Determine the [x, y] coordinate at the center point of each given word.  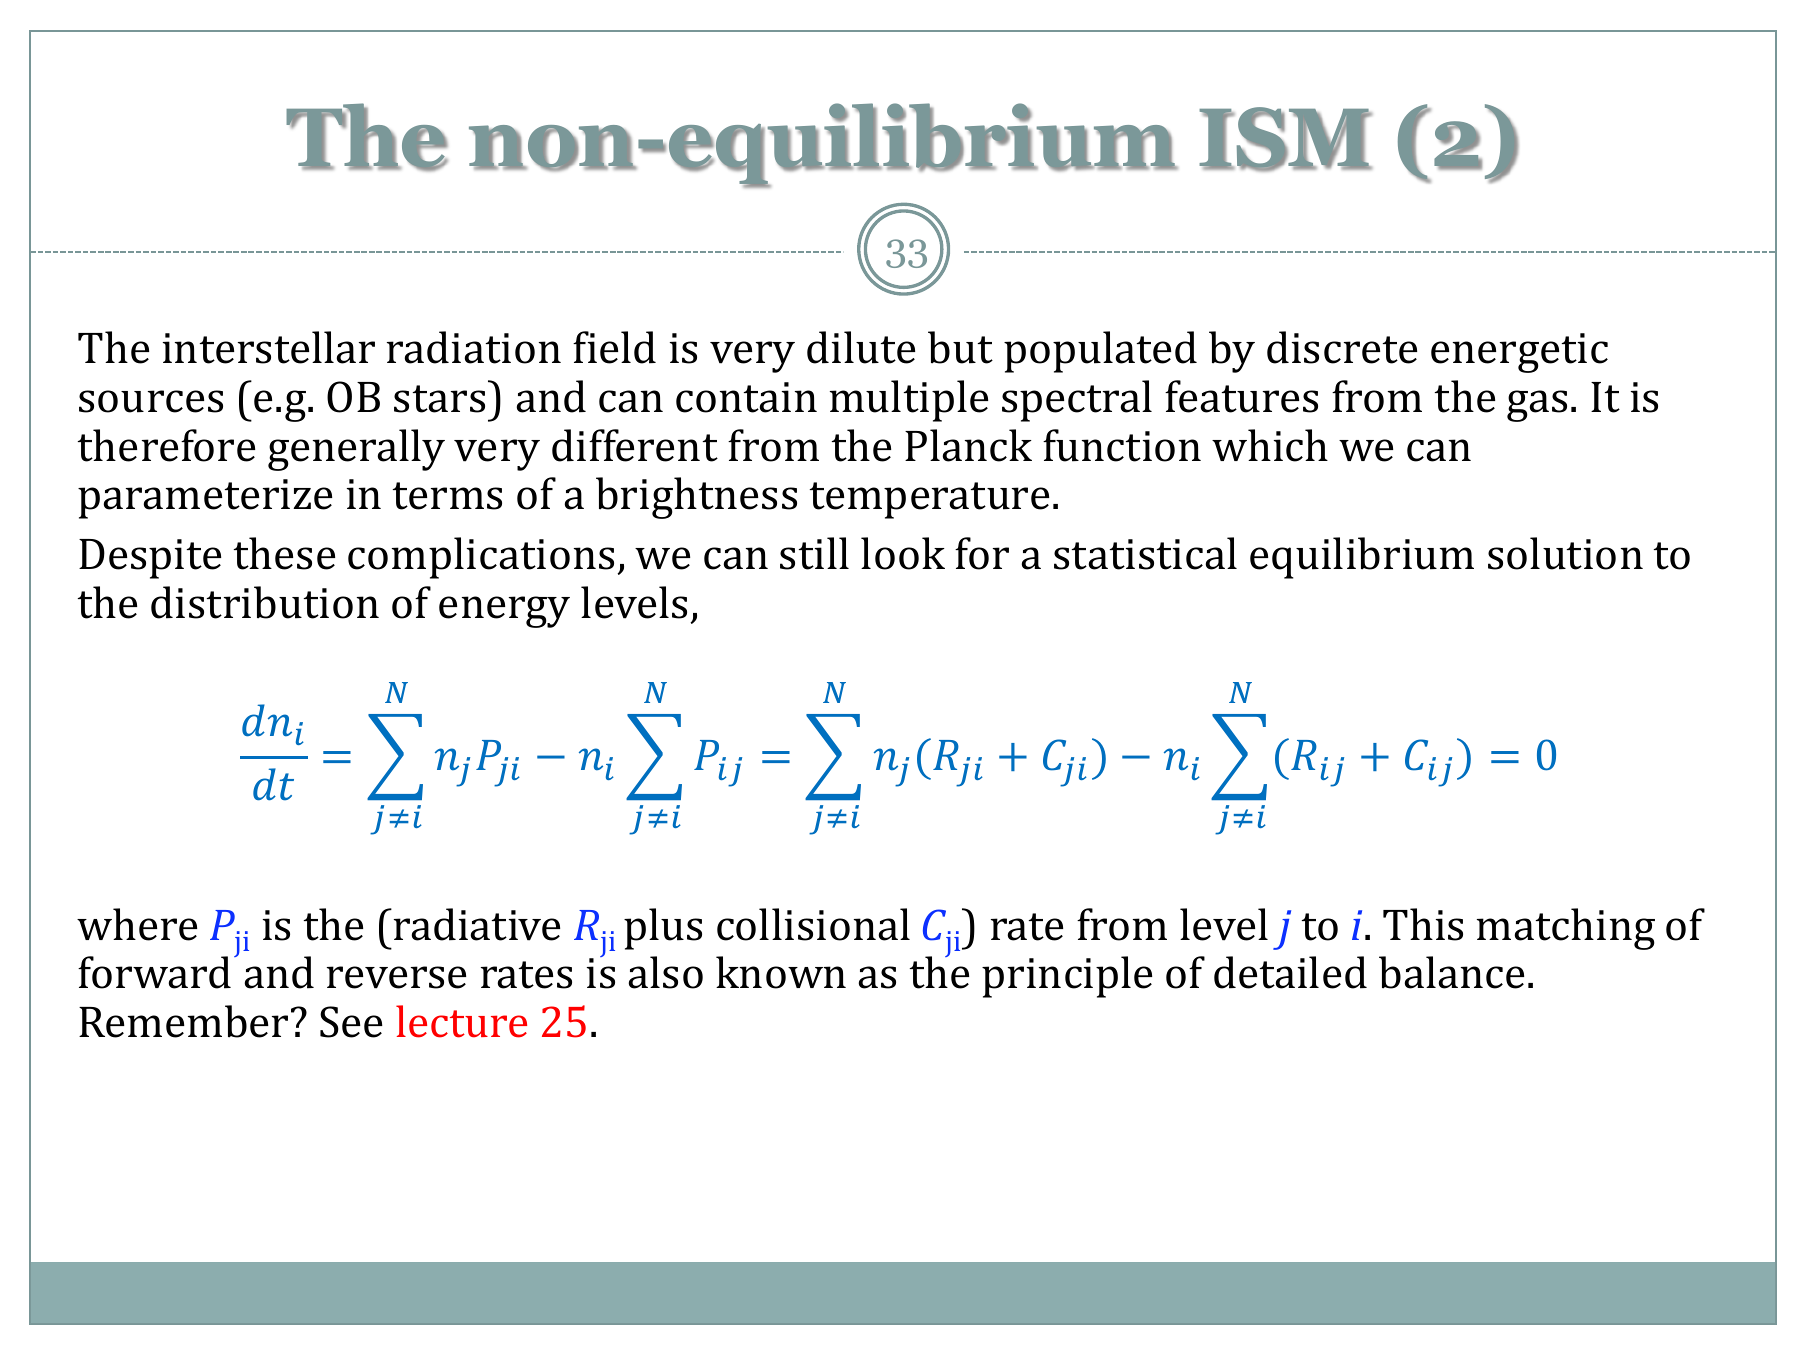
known [781, 972]
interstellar [269, 347]
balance [1451, 972]
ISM [1285, 139]
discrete [1342, 347]
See [351, 1022]
